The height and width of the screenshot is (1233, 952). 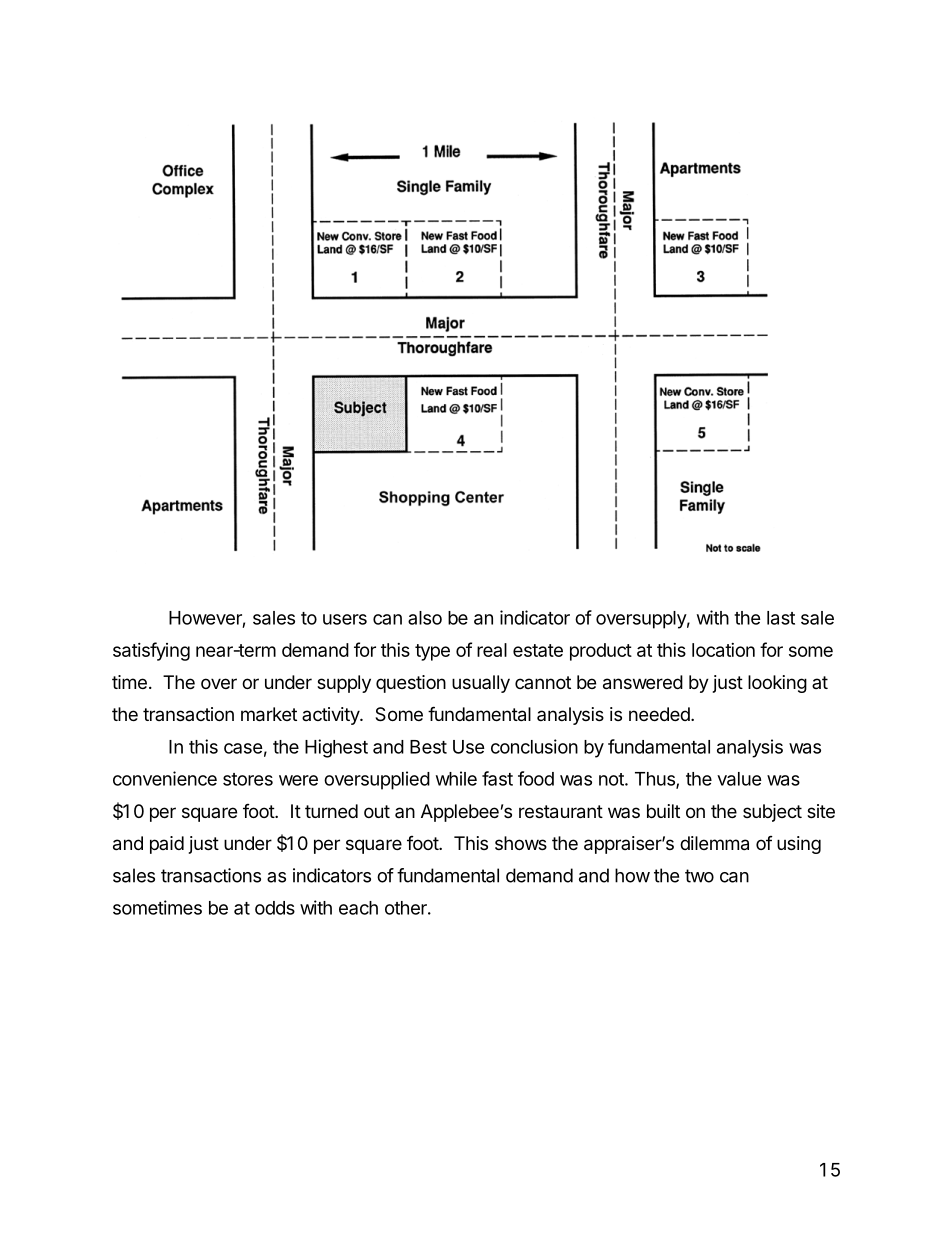 What do you see at coordinates (781, 618) in the screenshot?
I see `last` at bounding box center [781, 618].
